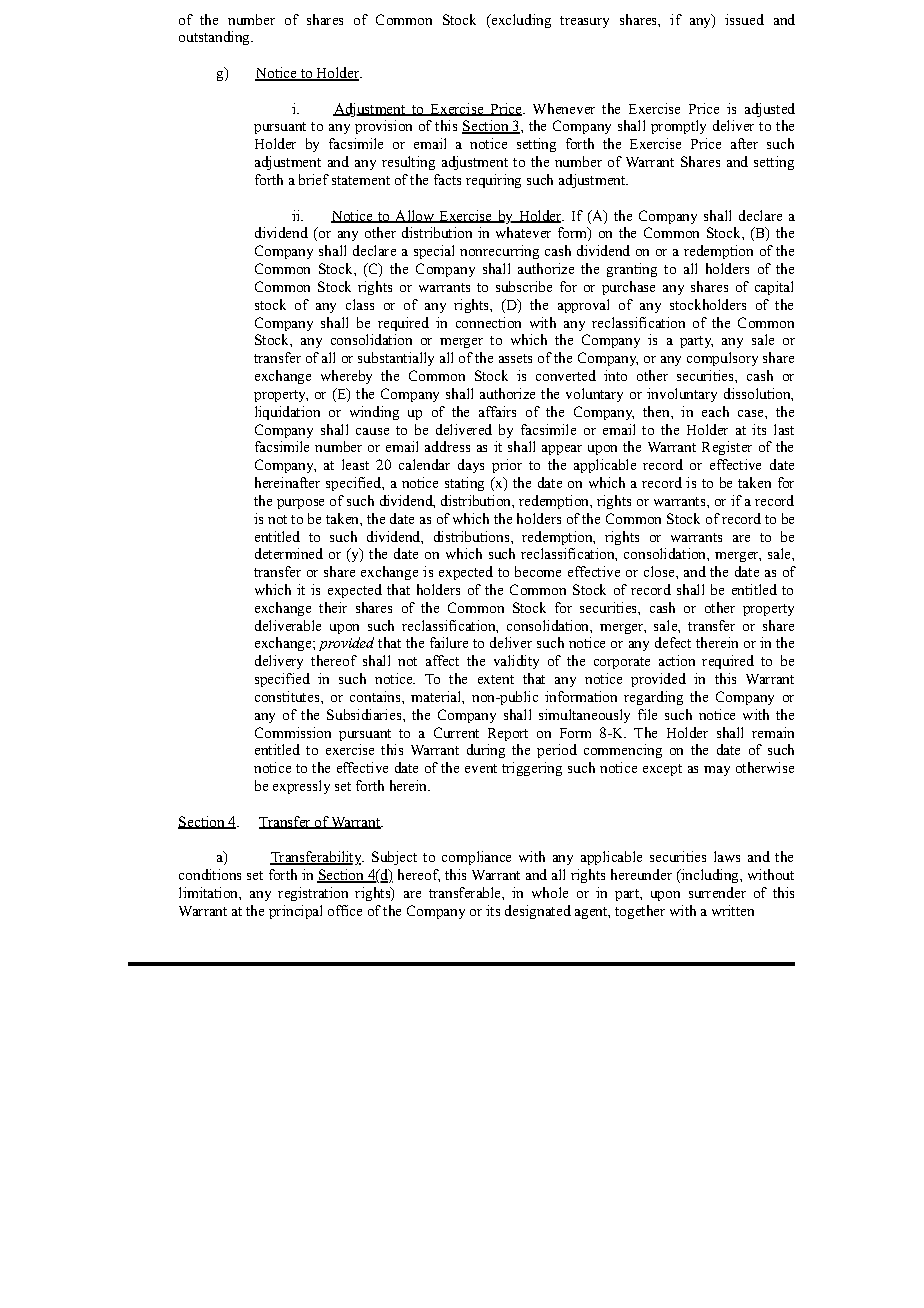 The height and width of the document is (1308, 924). Describe the element at coordinates (520, 21) in the document. I see `excluding` at that location.
